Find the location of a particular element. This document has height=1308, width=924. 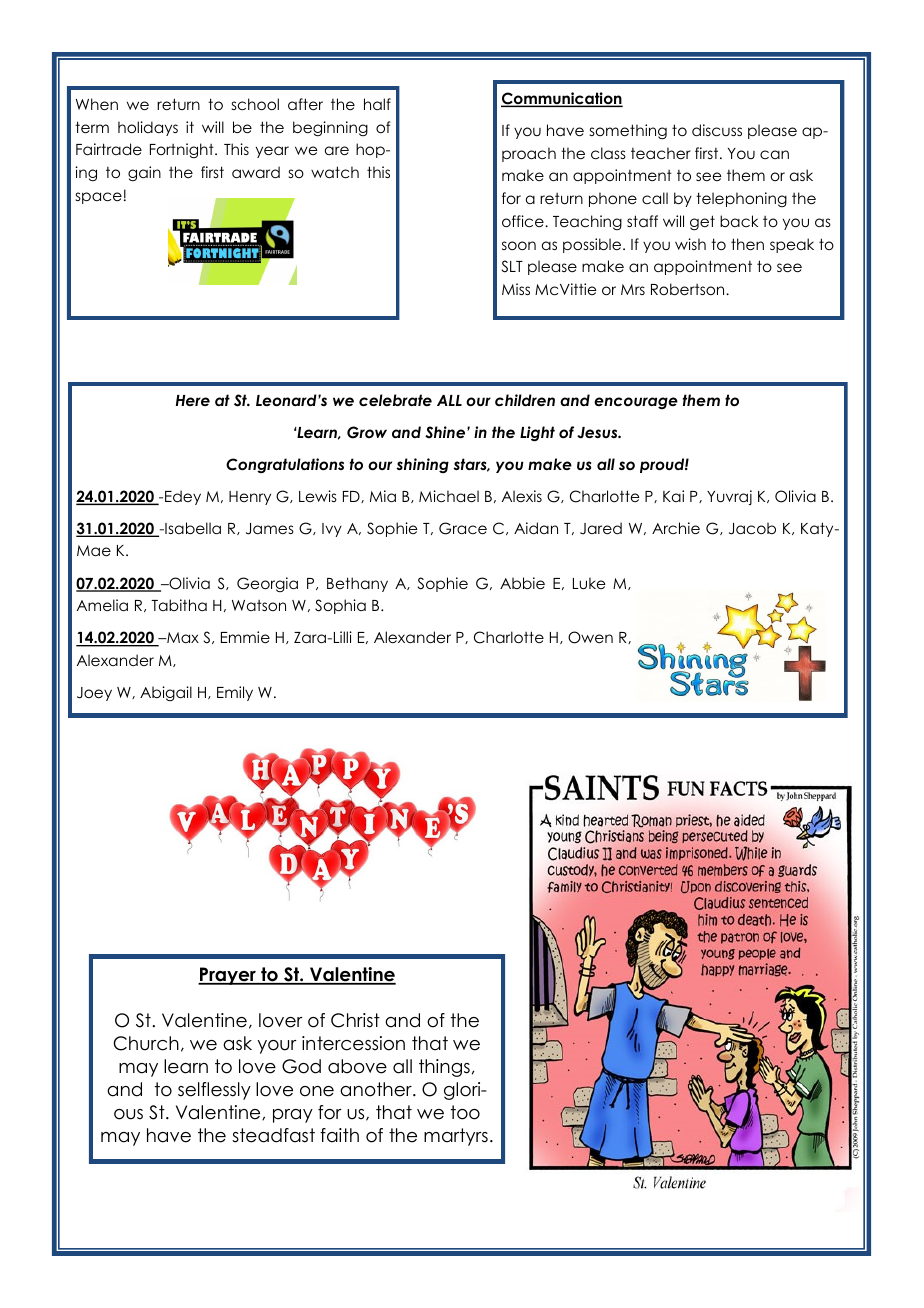

things is located at coordinates (444, 1068).
